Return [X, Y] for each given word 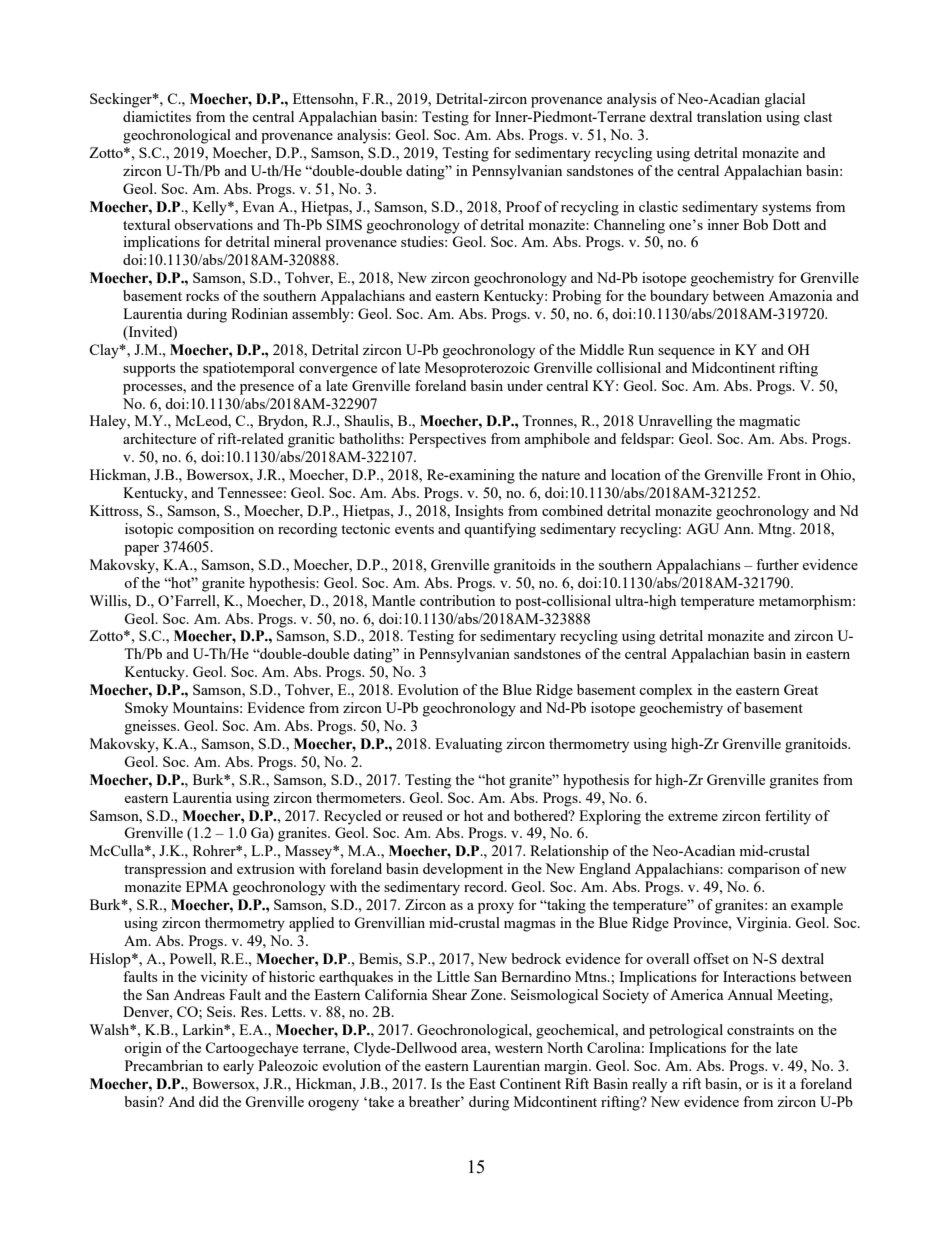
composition [216, 530]
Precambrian [164, 1065]
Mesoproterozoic [477, 369]
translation [729, 116]
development [463, 870]
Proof [524, 206]
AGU [702, 528]
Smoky [146, 709]
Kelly [211, 208]
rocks [202, 295]
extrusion [266, 868]
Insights [479, 512]
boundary [679, 297]
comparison [764, 870]
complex [666, 691]
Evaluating [468, 745]
